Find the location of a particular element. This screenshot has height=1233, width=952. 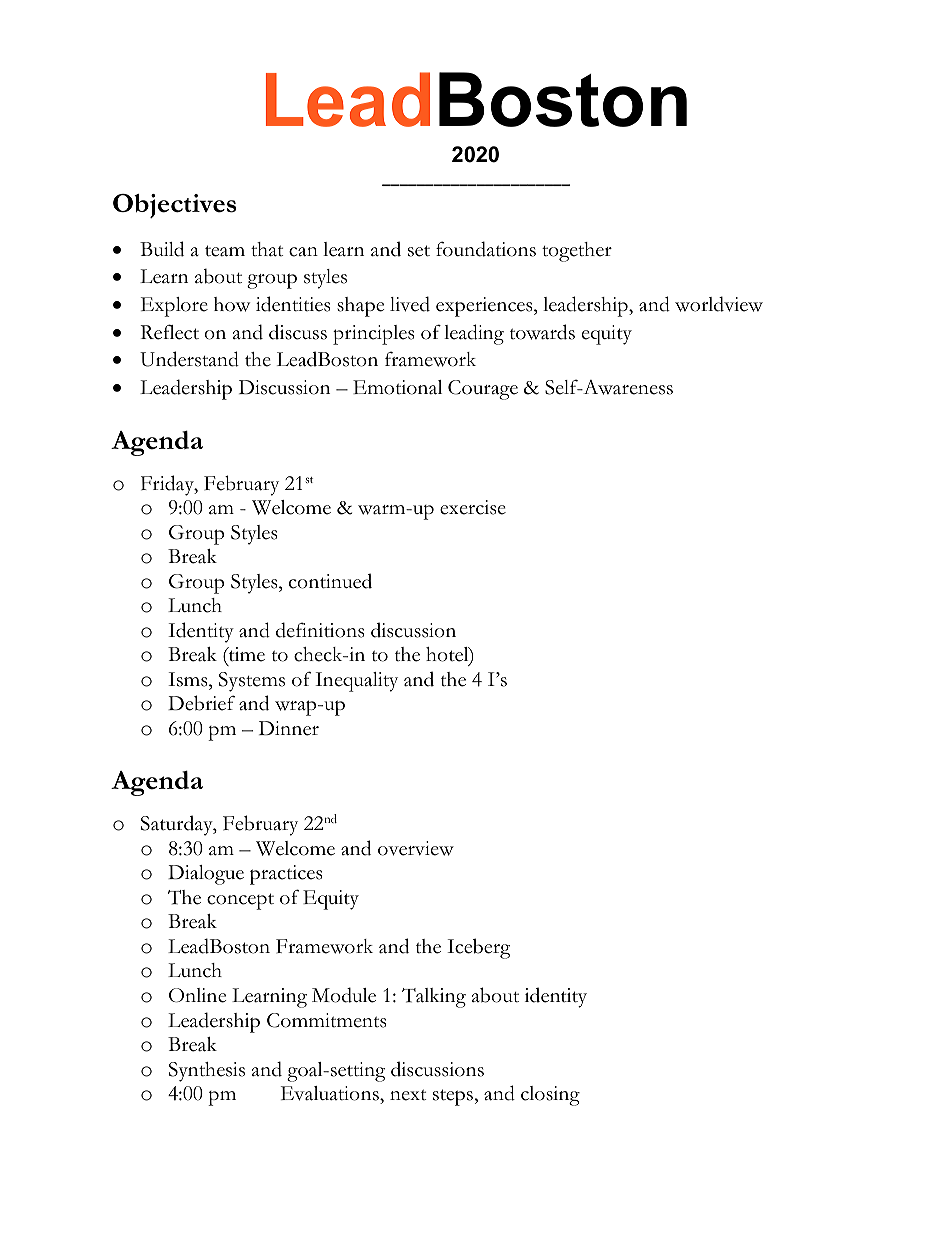

exercise is located at coordinates (473, 507).
